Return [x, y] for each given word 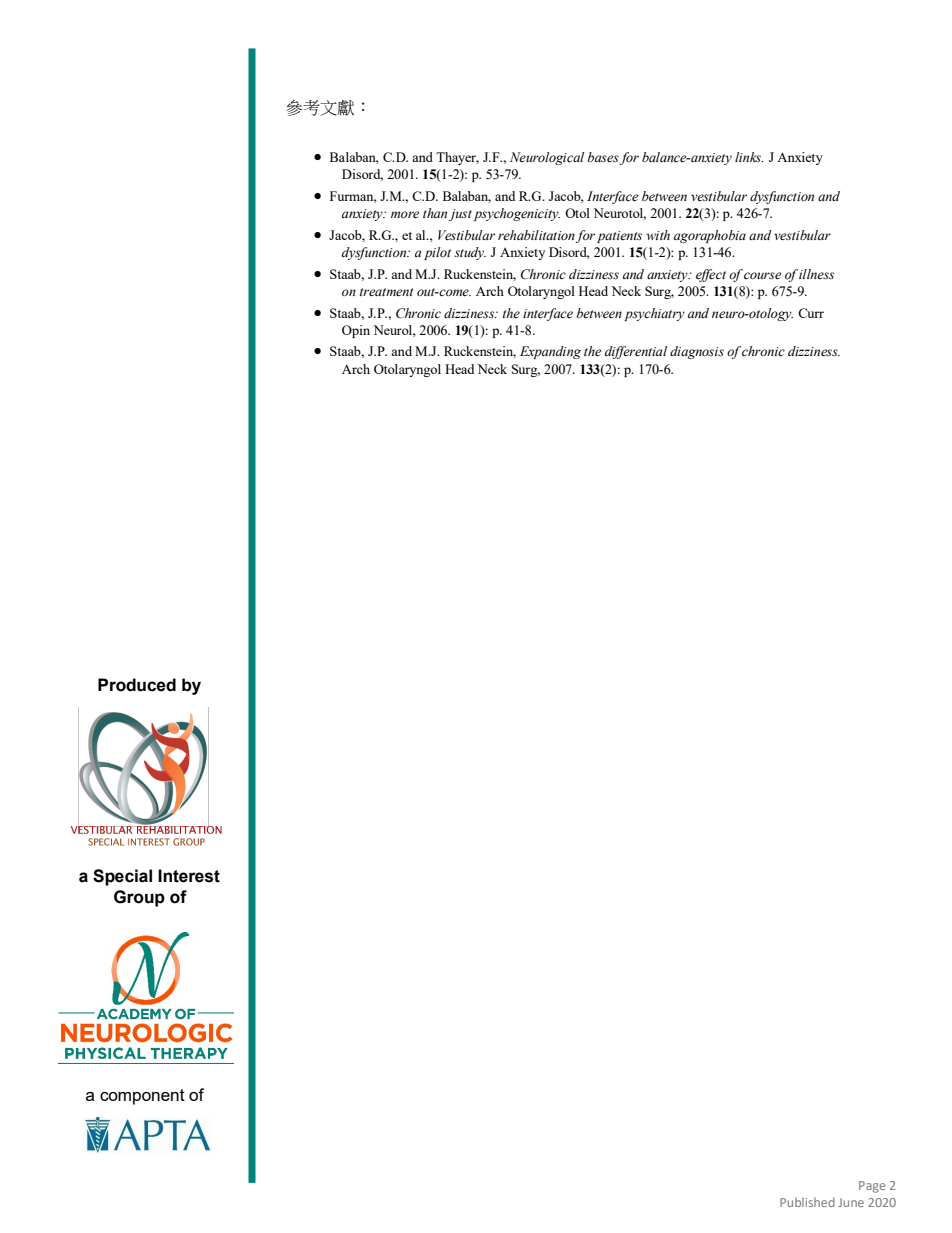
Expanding [550, 352]
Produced [137, 685]
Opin [356, 331]
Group [139, 898]
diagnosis [697, 352]
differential [636, 352]
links [749, 157]
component [142, 1097]
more [405, 215]
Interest [189, 876]
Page [872, 1187]
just [460, 215]
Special [122, 877]
